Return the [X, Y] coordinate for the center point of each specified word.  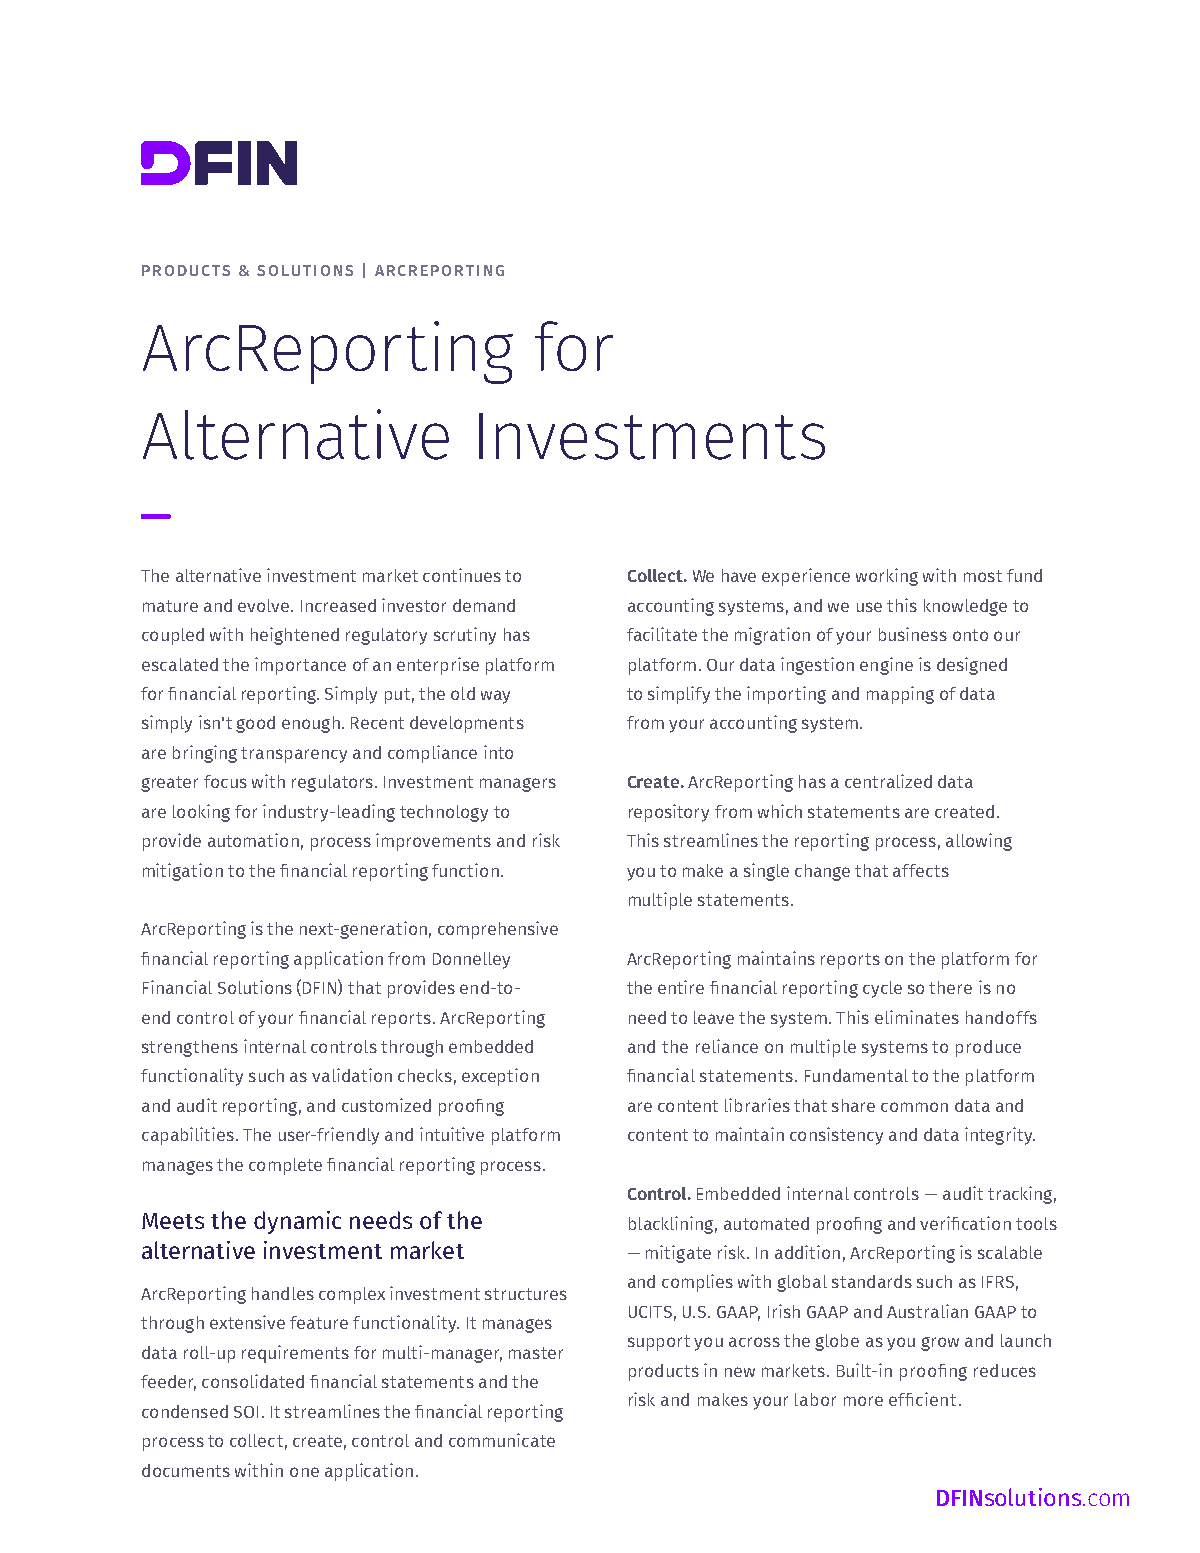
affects [921, 870]
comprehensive [498, 930]
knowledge [965, 607]
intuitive [452, 1134]
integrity [1000, 1136]
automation [253, 840]
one [304, 1472]
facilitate [662, 634]
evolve [263, 605]
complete [285, 1166]
